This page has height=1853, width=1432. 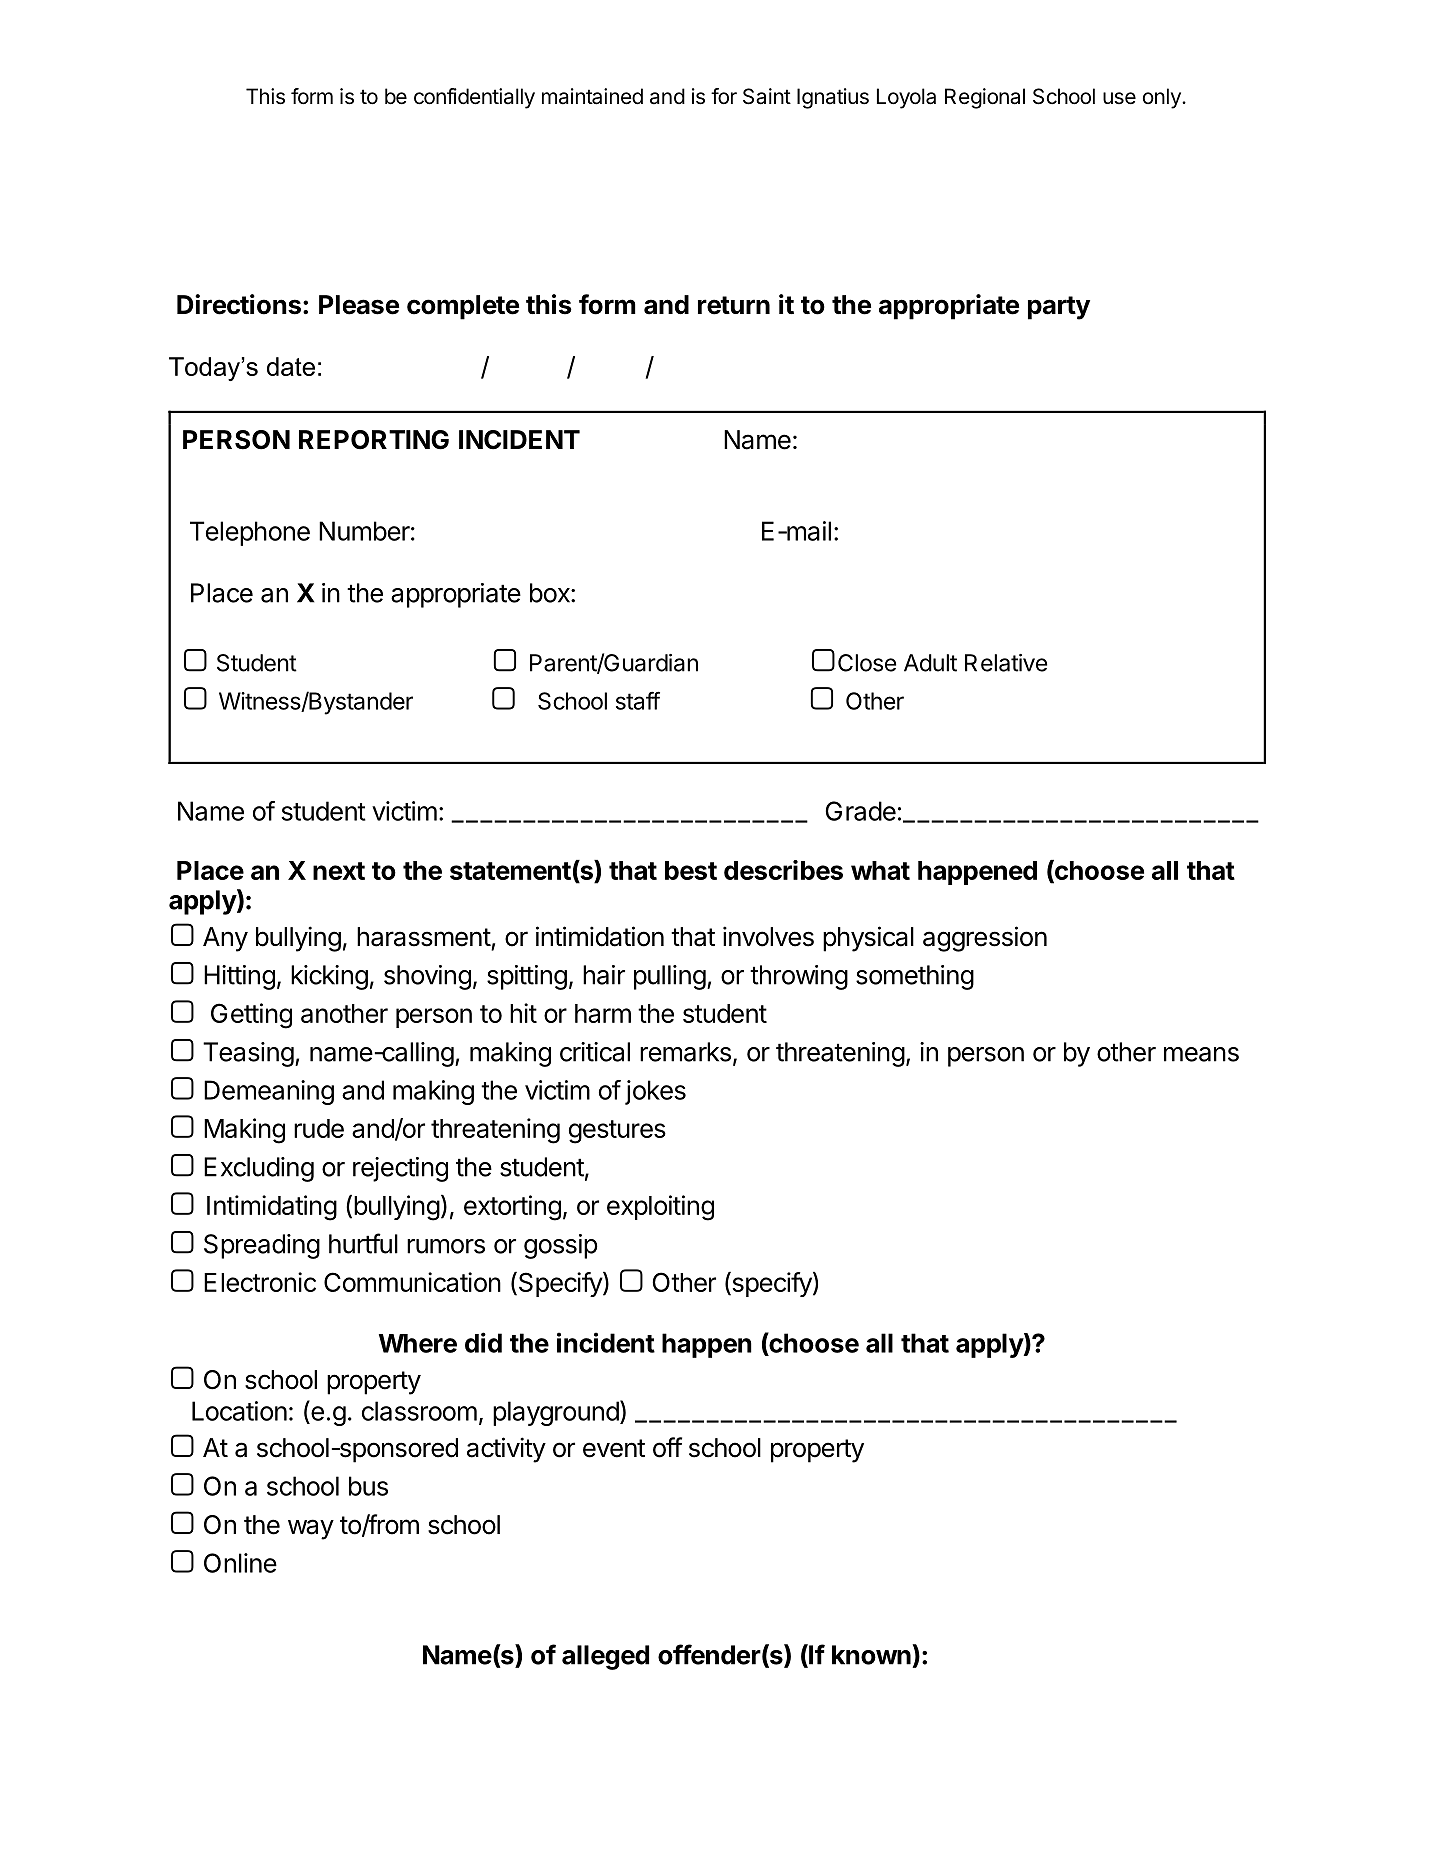 I want to click on party, so click(x=1059, y=308).
